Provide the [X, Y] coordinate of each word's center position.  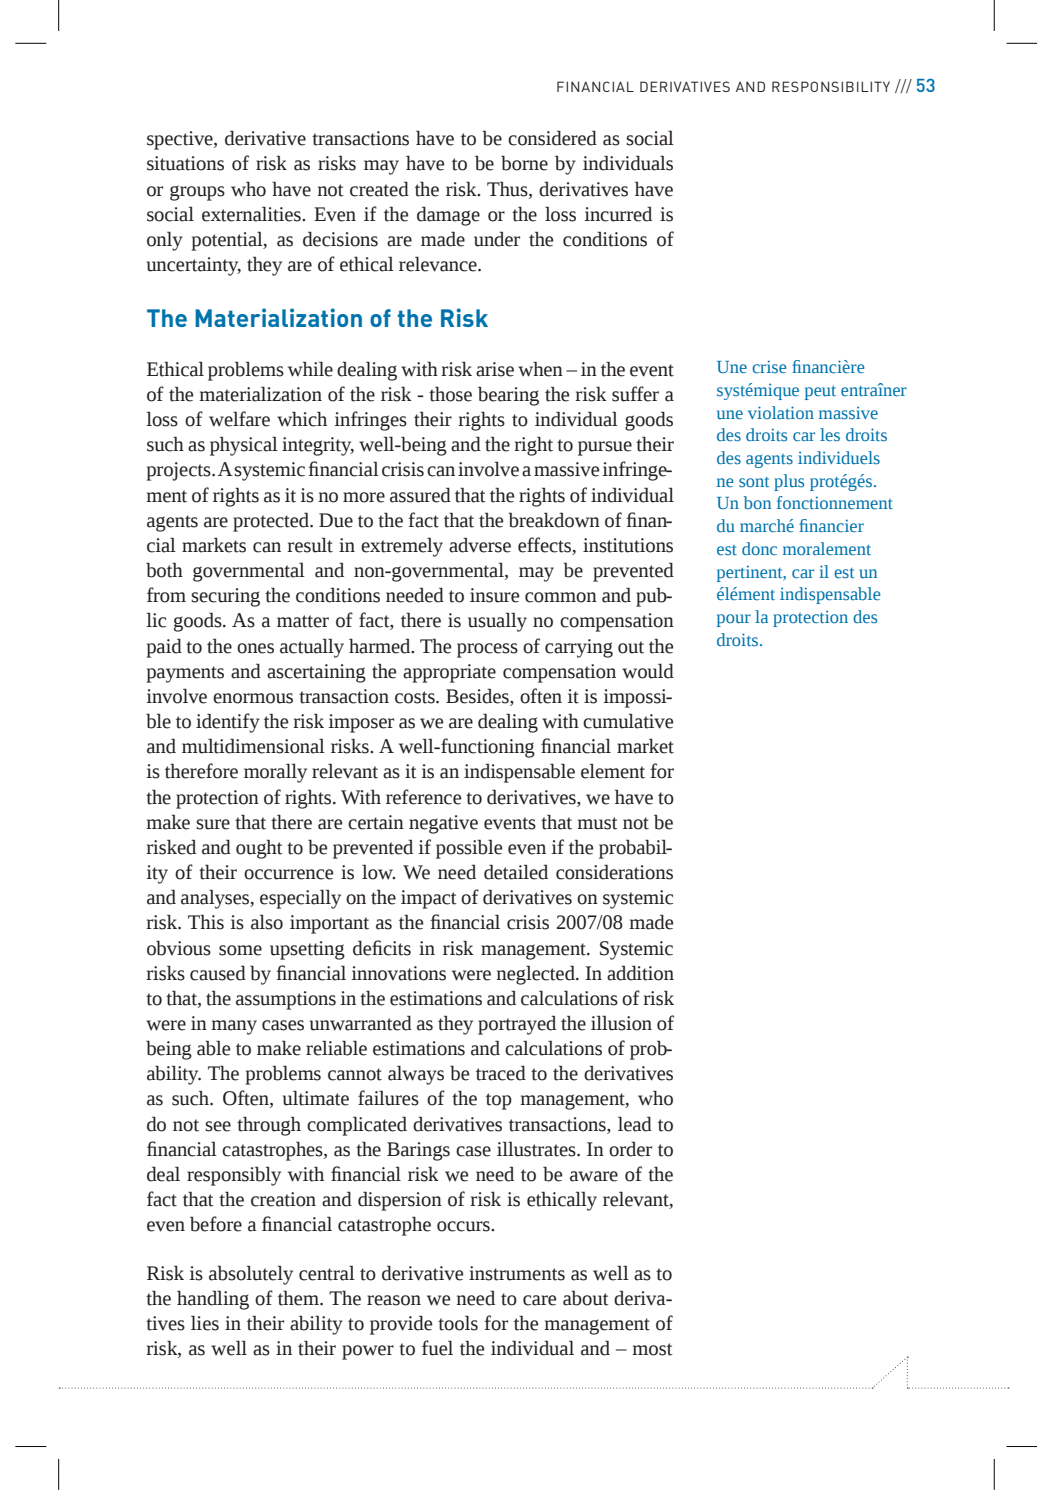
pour [734, 620]
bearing [508, 396]
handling [213, 1300]
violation [781, 412]
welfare [239, 419]
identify [228, 723]
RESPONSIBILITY [831, 86]
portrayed [517, 1025]
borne [524, 163]
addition [640, 973]
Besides [478, 697]
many [234, 1027]
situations [185, 163]
